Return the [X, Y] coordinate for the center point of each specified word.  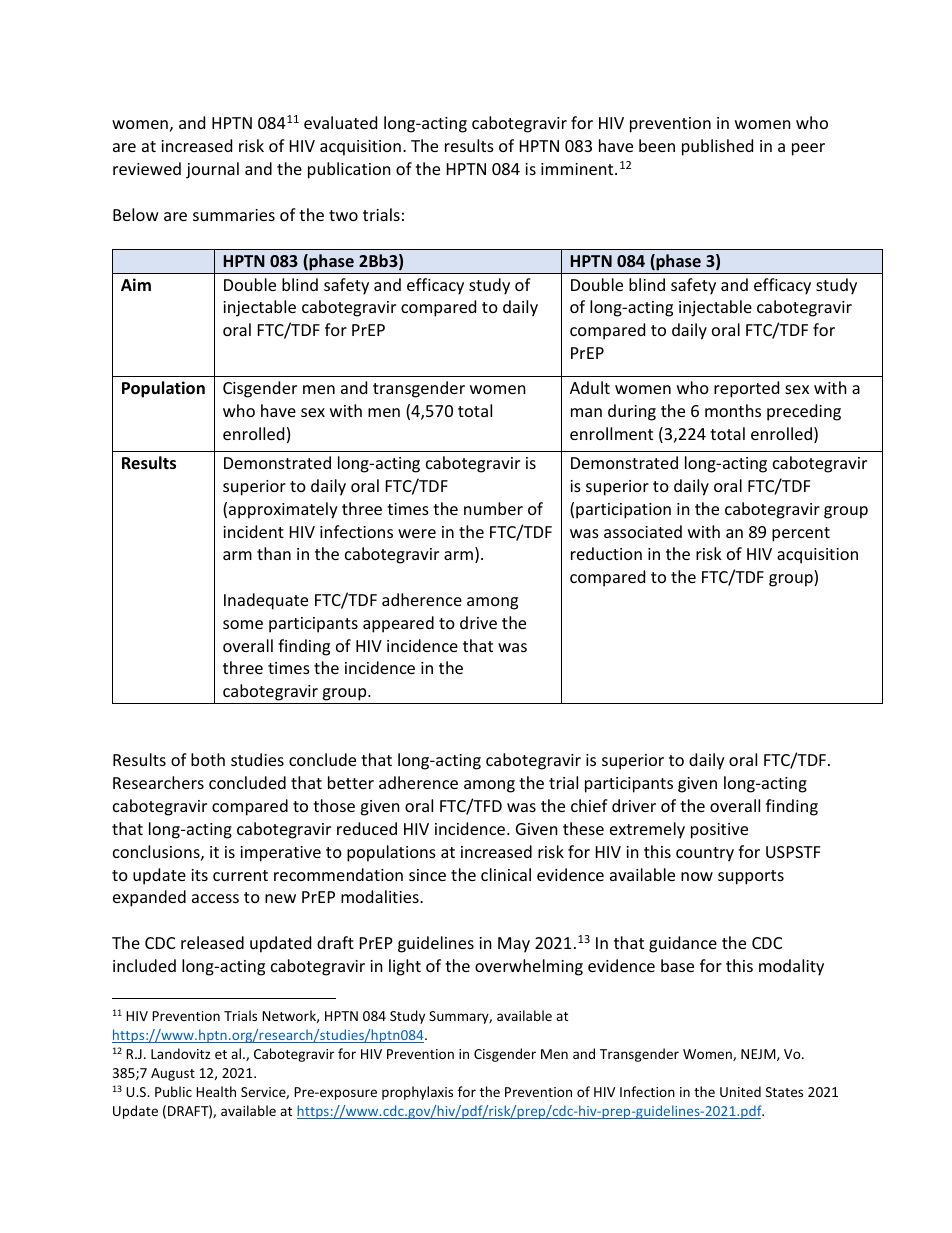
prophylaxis [417, 1093]
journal [212, 170]
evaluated [340, 122]
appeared [398, 624]
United [740, 1091]
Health [216, 1091]
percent [801, 534]
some [243, 624]
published [717, 147]
